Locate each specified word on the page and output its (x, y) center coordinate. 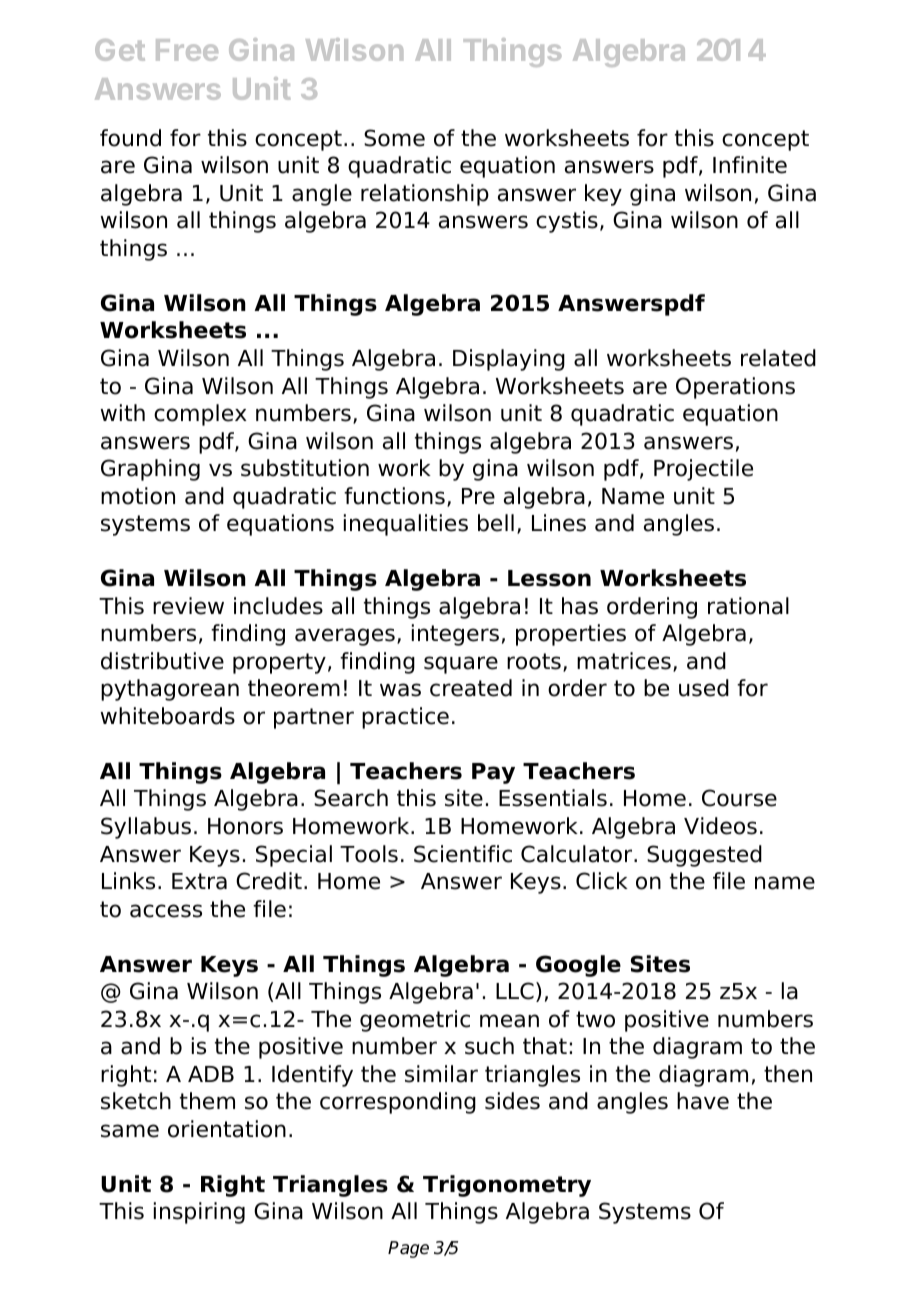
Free (187, 50)
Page (408, 1249)
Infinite (750, 165)
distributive (162, 661)
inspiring (199, 1213)
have (703, 1101)
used (704, 688)
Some (394, 138)
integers (455, 635)
